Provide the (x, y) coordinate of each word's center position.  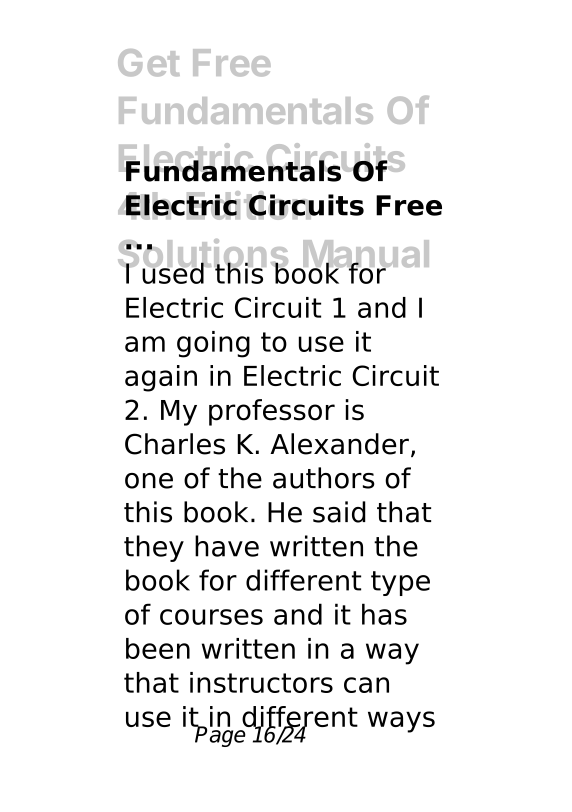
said (339, 512)
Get (149, 63)
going (213, 344)
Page (221, 735)
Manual (365, 255)
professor (272, 412)
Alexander (339, 444)
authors (324, 478)
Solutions (203, 255)
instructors (261, 682)
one (149, 481)
